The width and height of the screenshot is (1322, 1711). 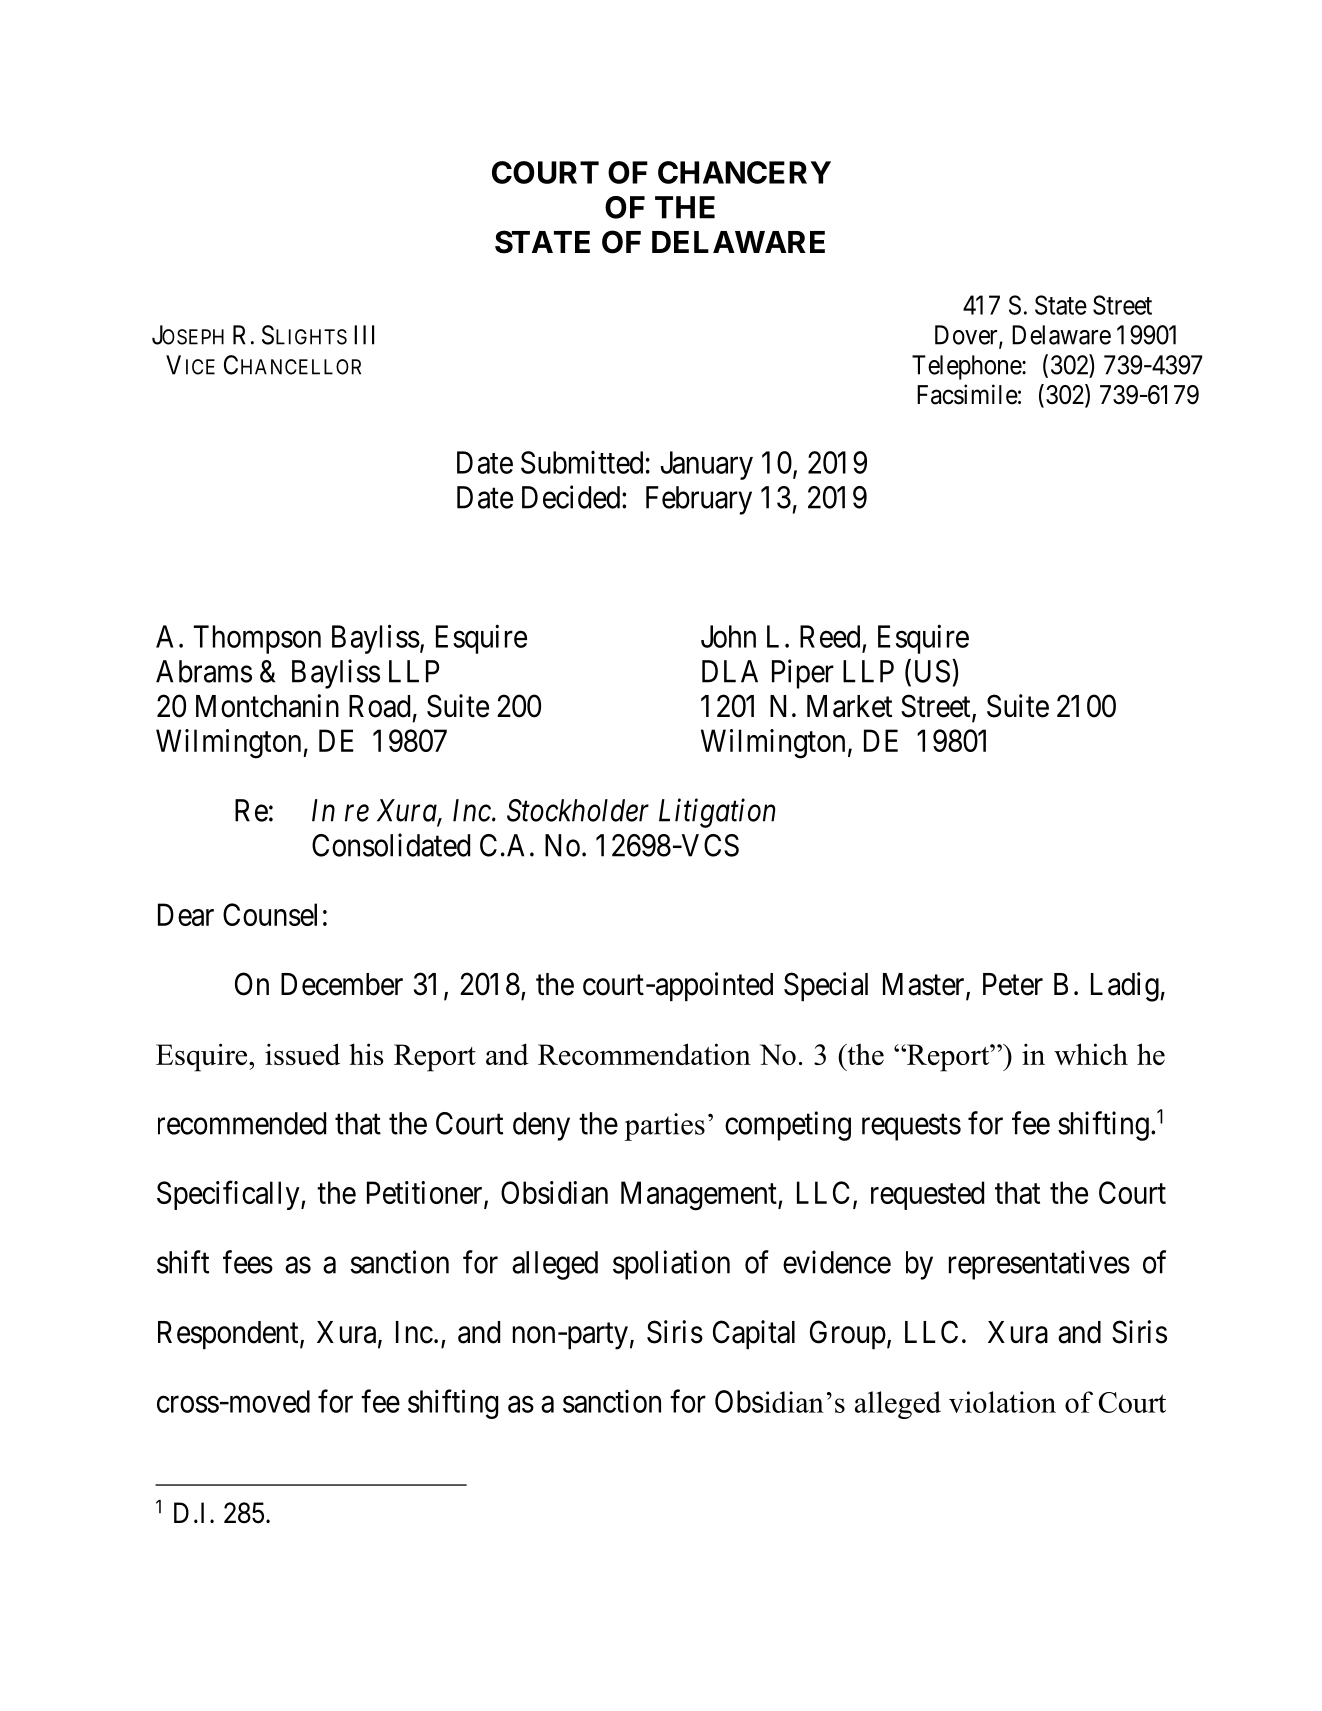 I want to click on Stockholder, so click(x=578, y=810).
